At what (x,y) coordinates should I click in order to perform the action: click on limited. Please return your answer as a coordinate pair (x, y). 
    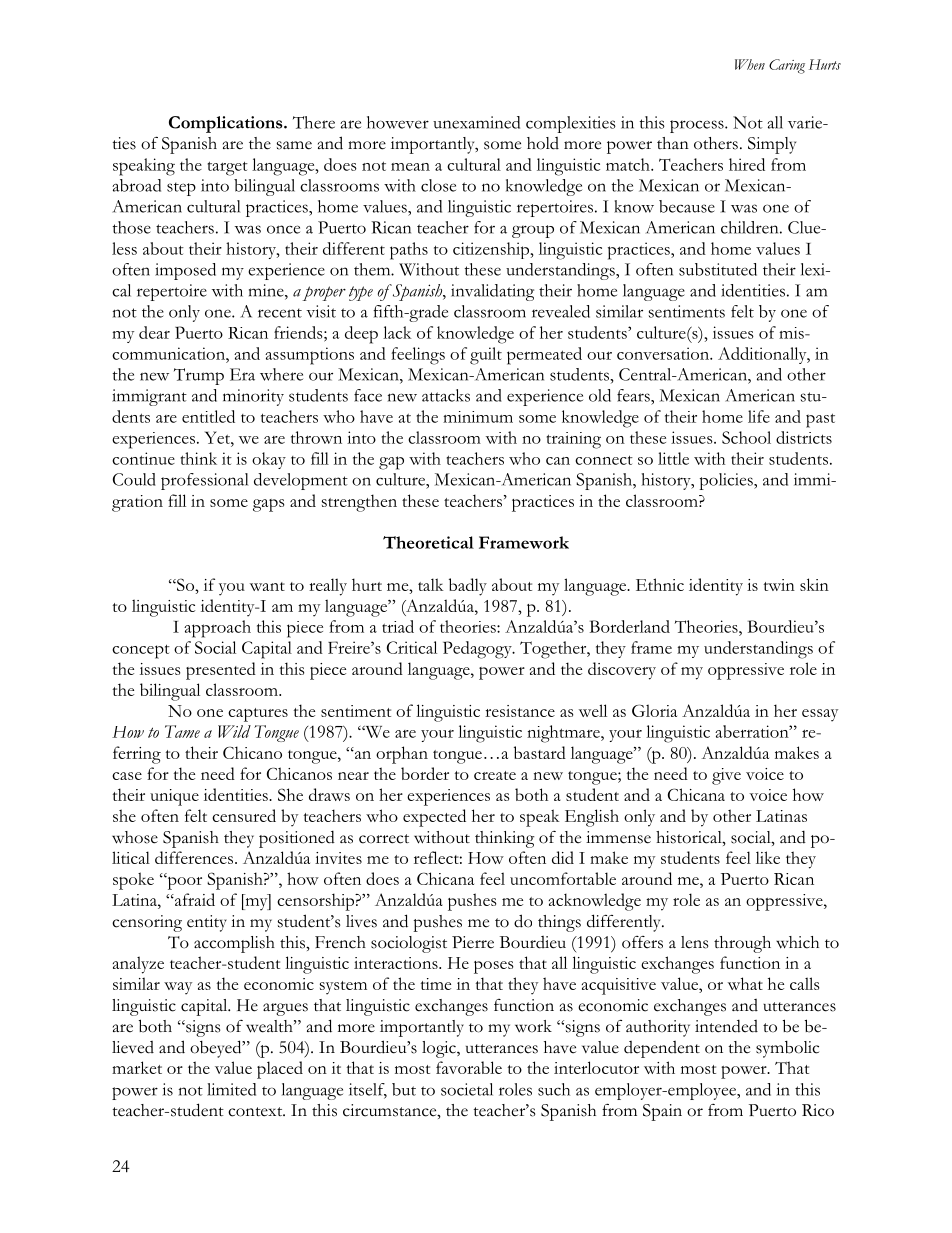
    Looking at the image, I should click on (231, 1089).
